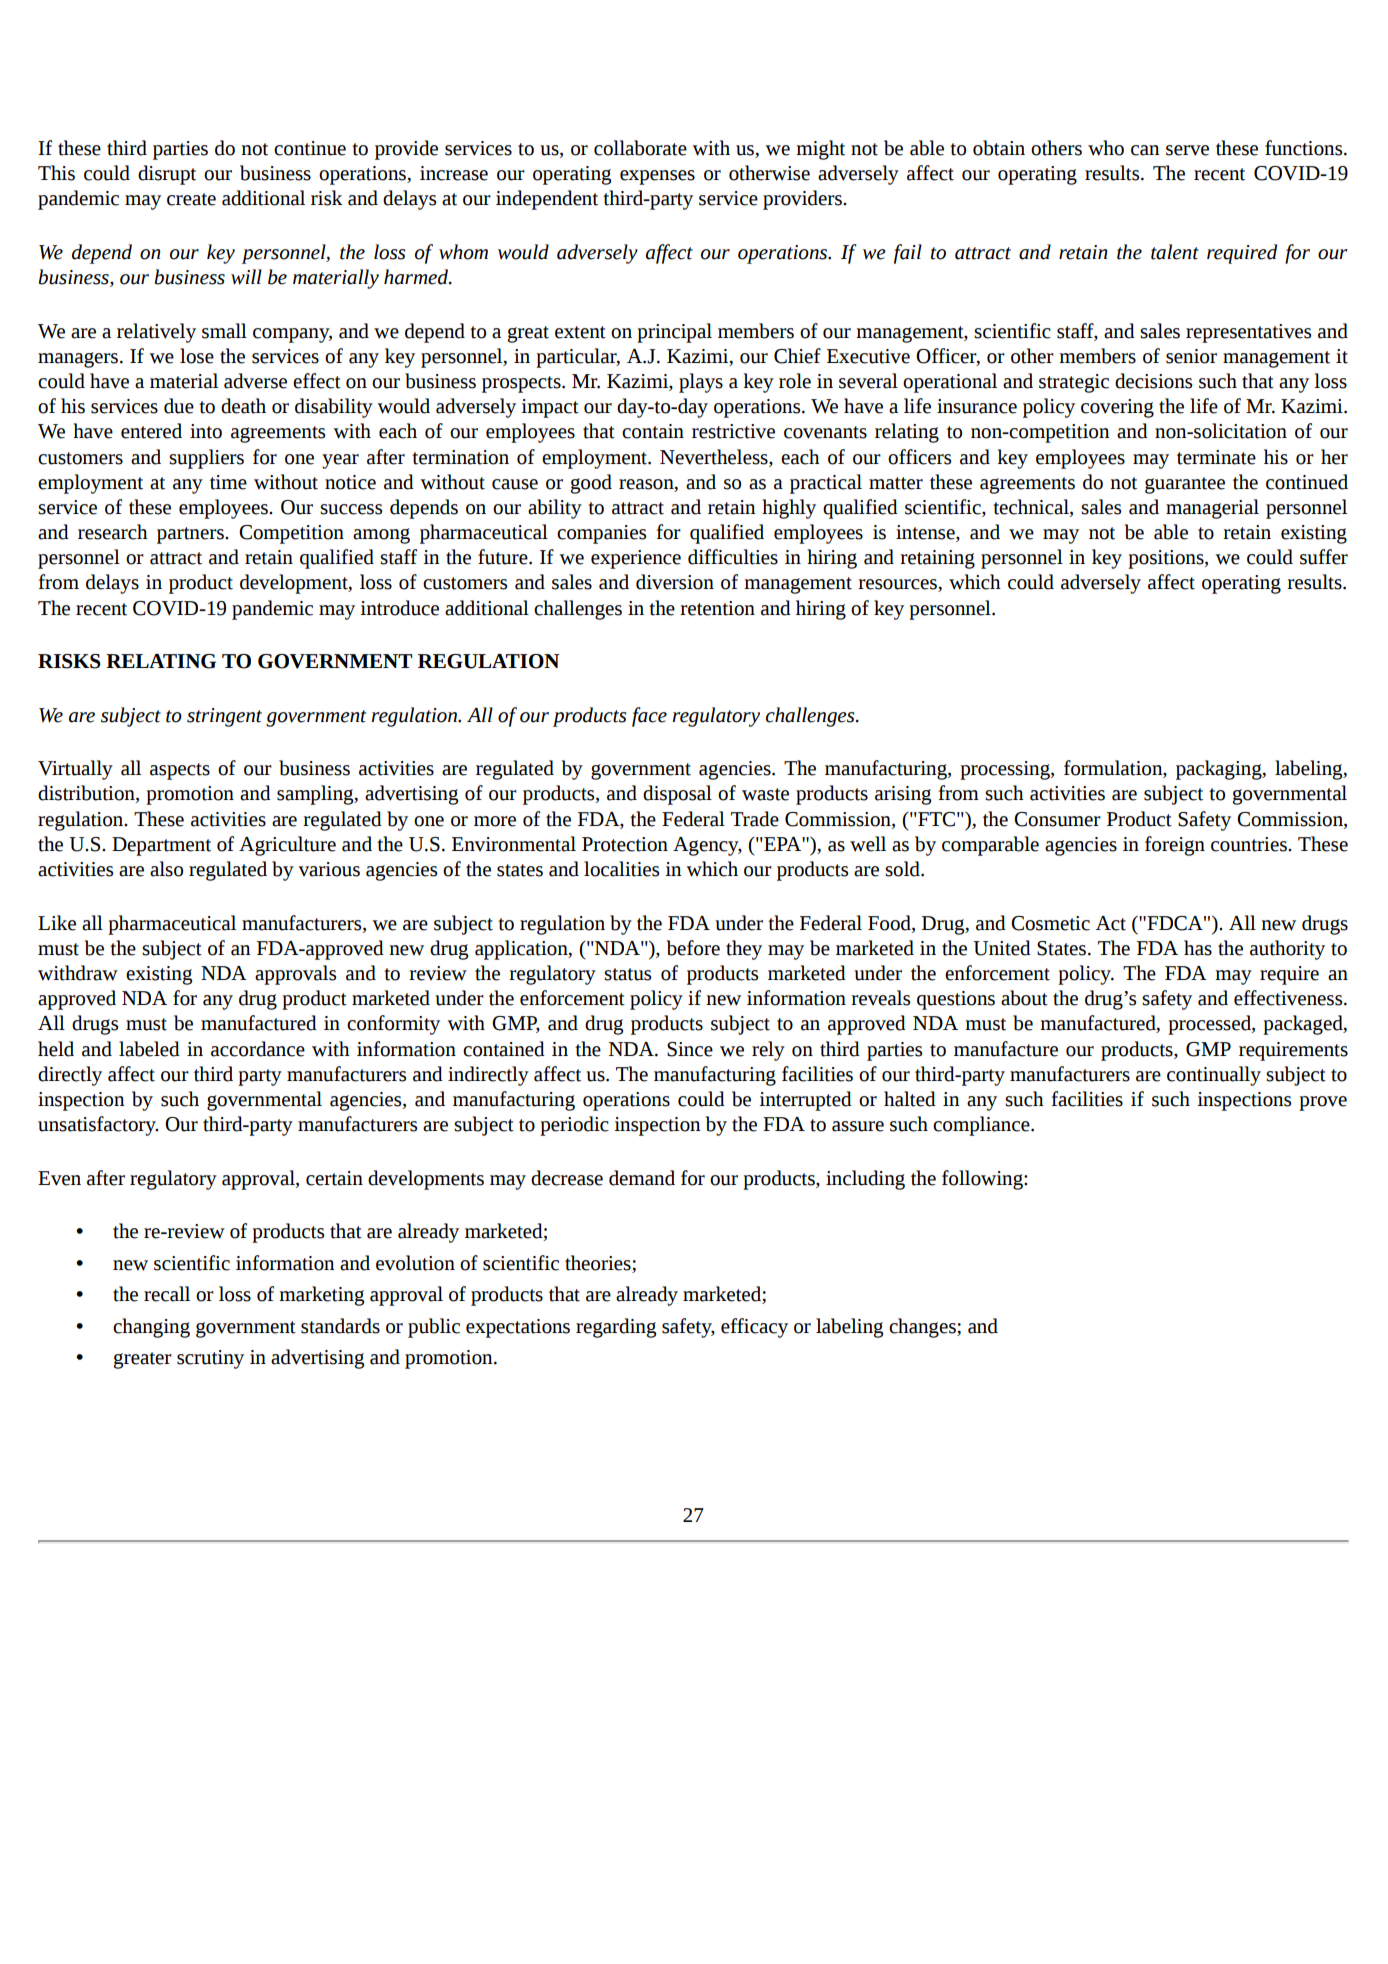  I want to click on Nevertheless, so click(715, 457).
